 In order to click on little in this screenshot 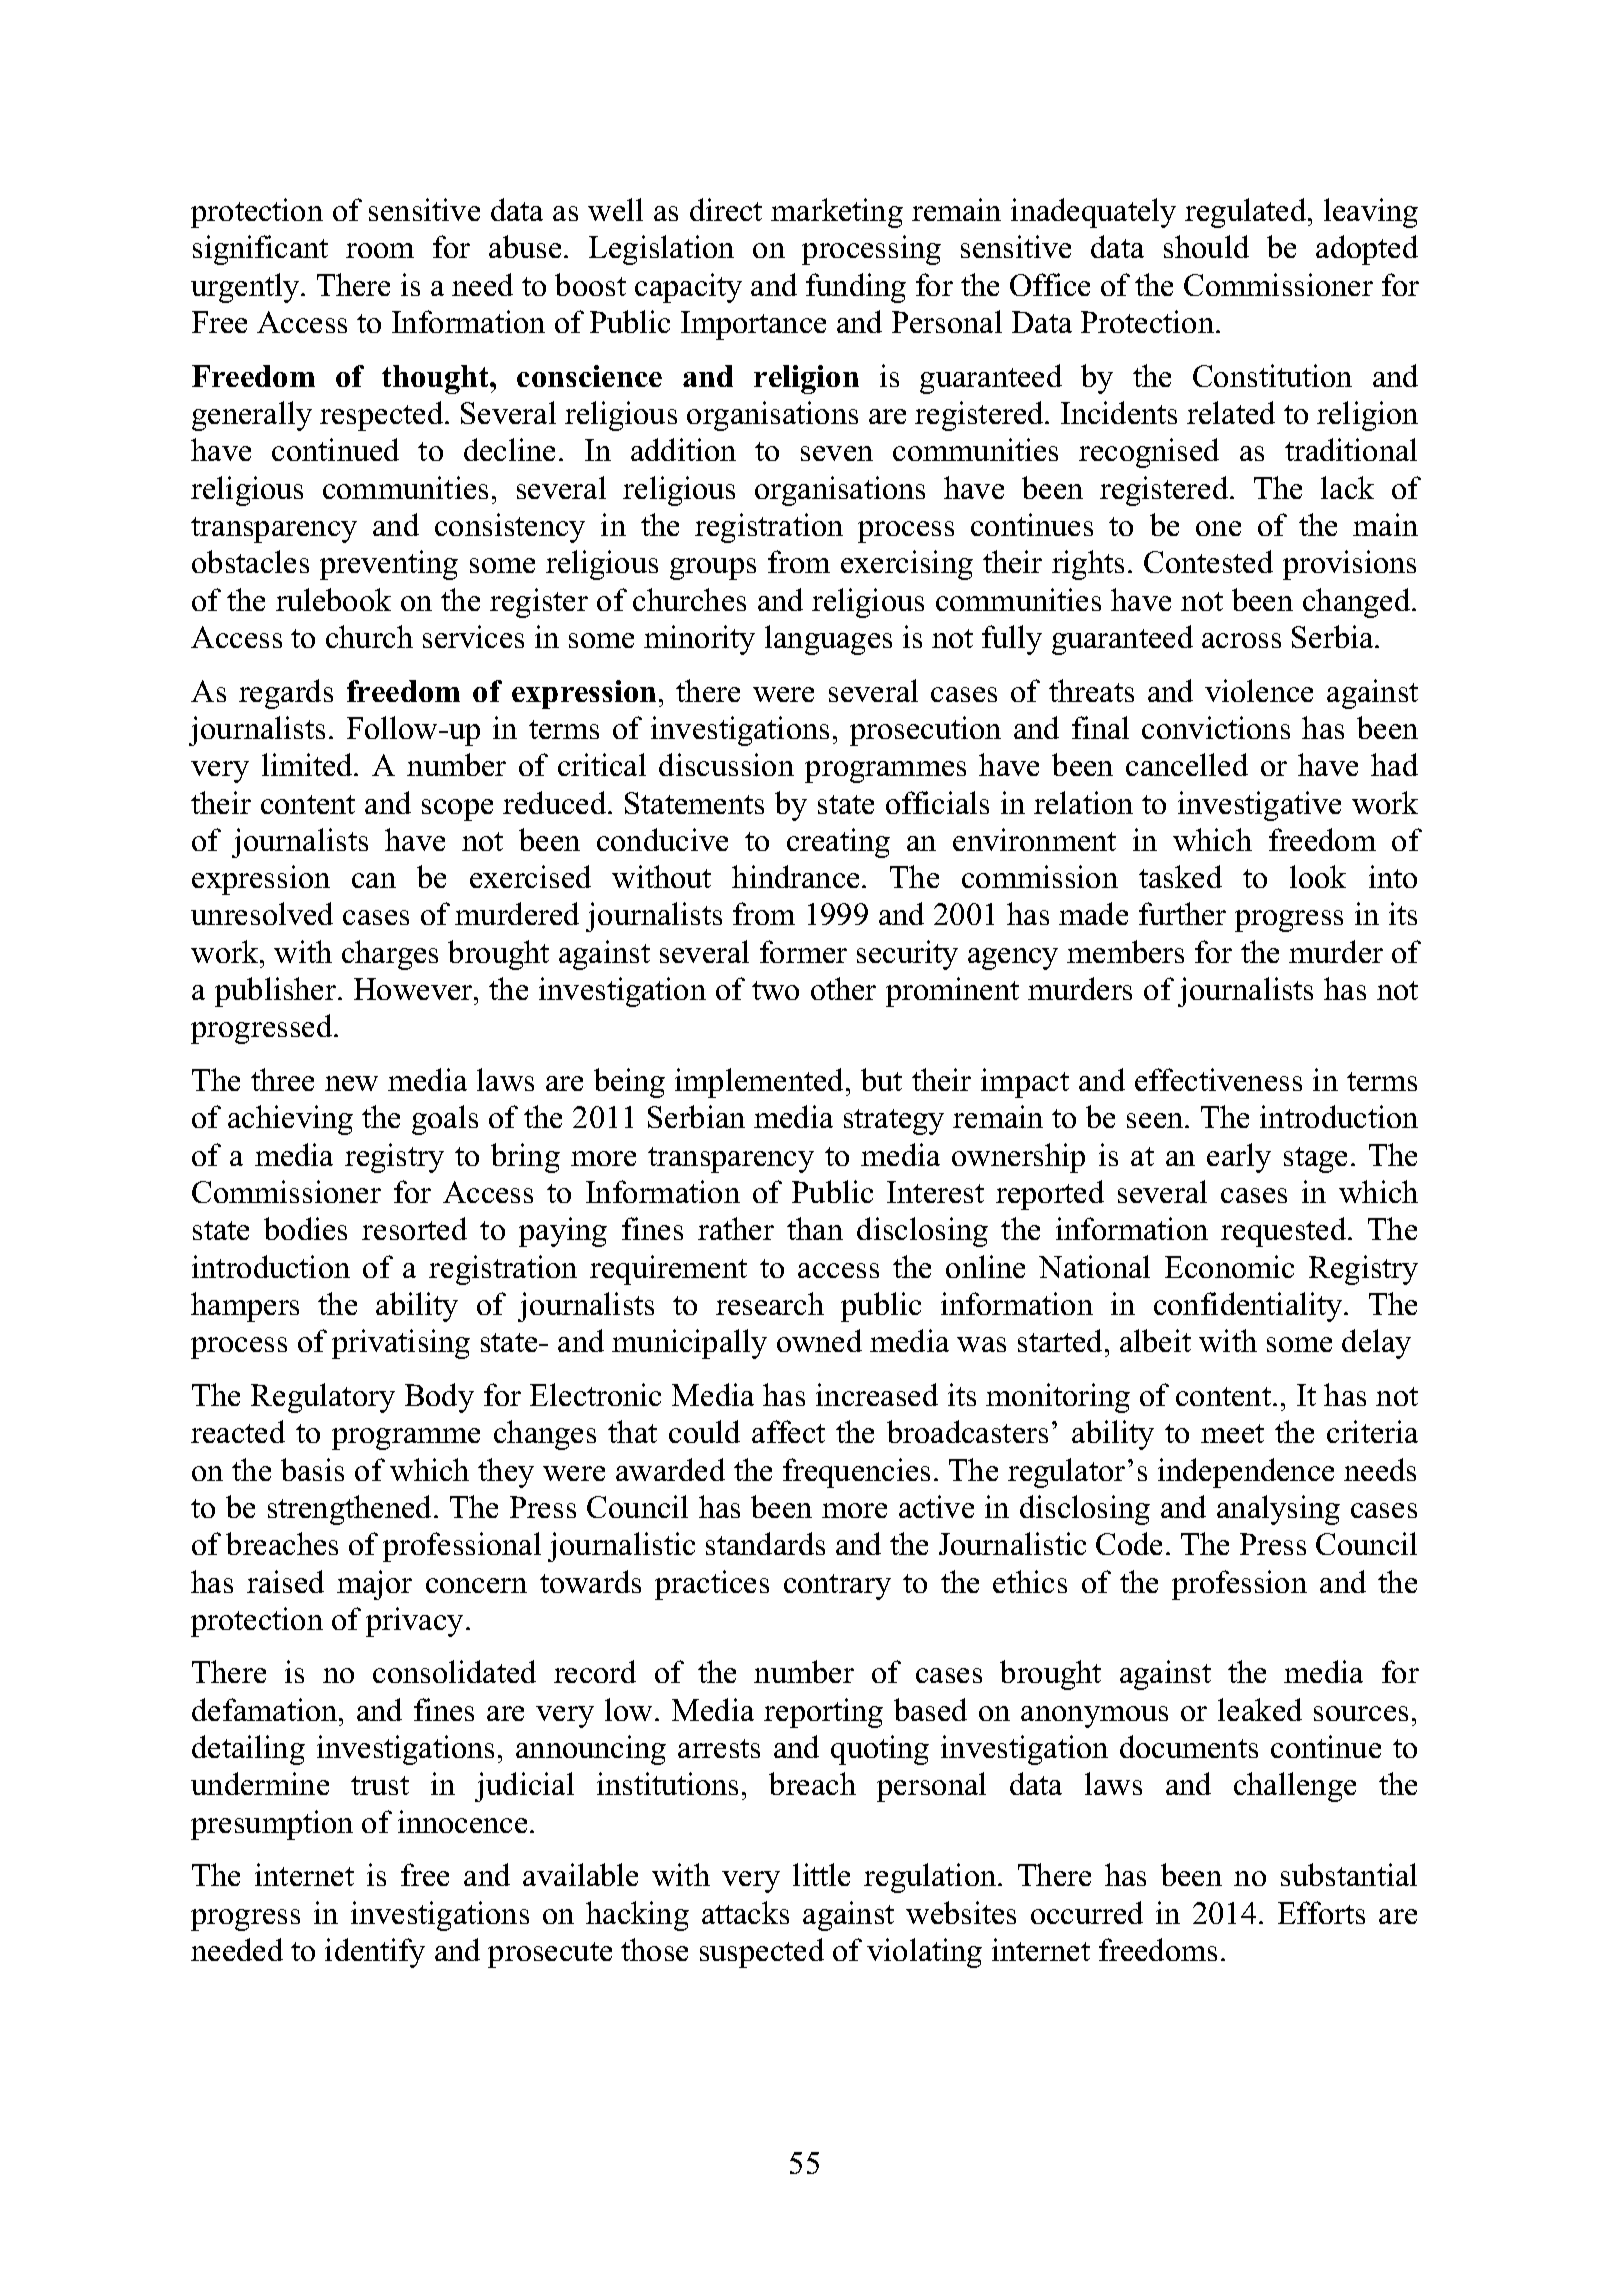, I will do `click(821, 1874)`.
